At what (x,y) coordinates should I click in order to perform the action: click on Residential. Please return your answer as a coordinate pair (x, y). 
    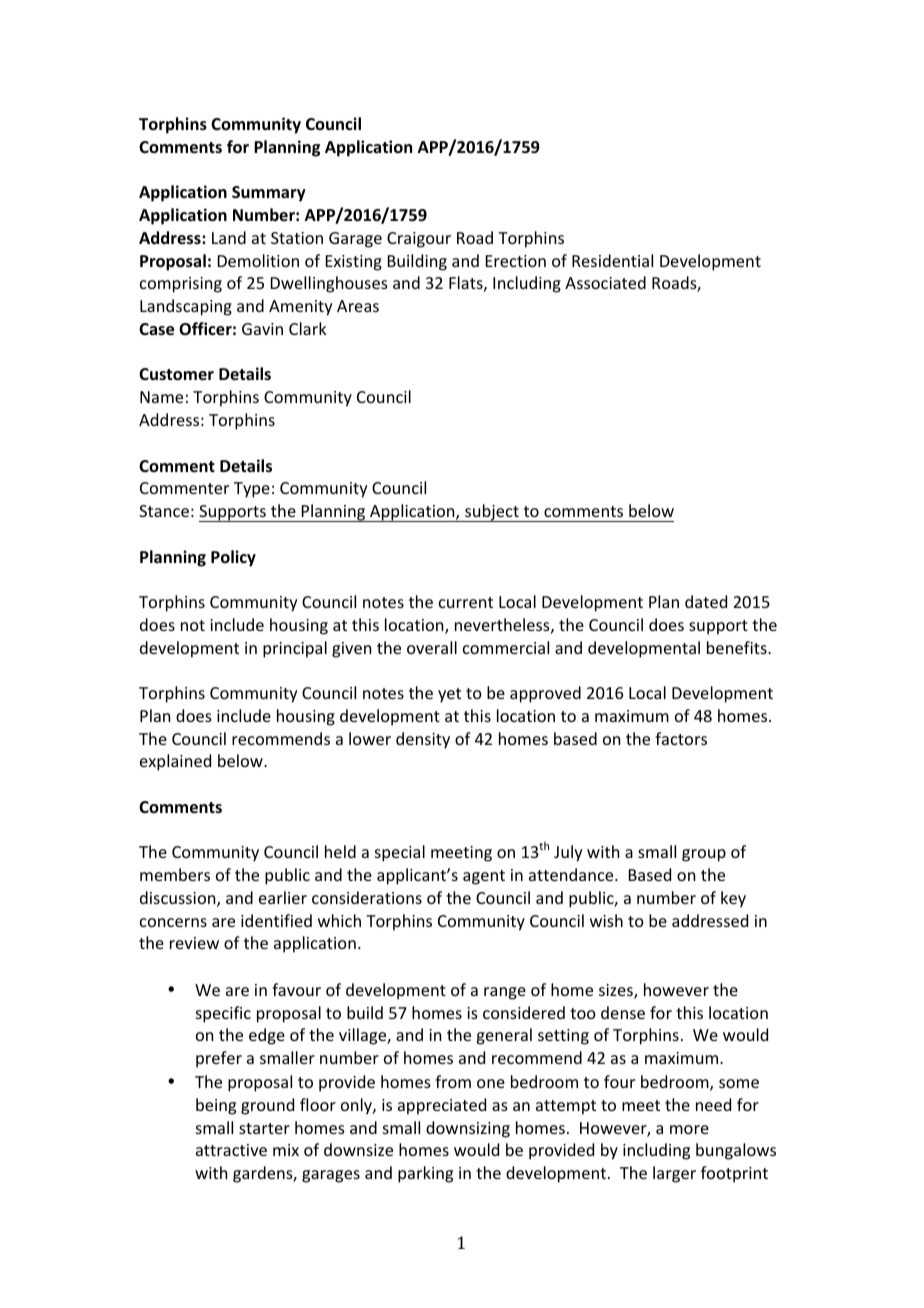
    Looking at the image, I should click on (612, 260).
